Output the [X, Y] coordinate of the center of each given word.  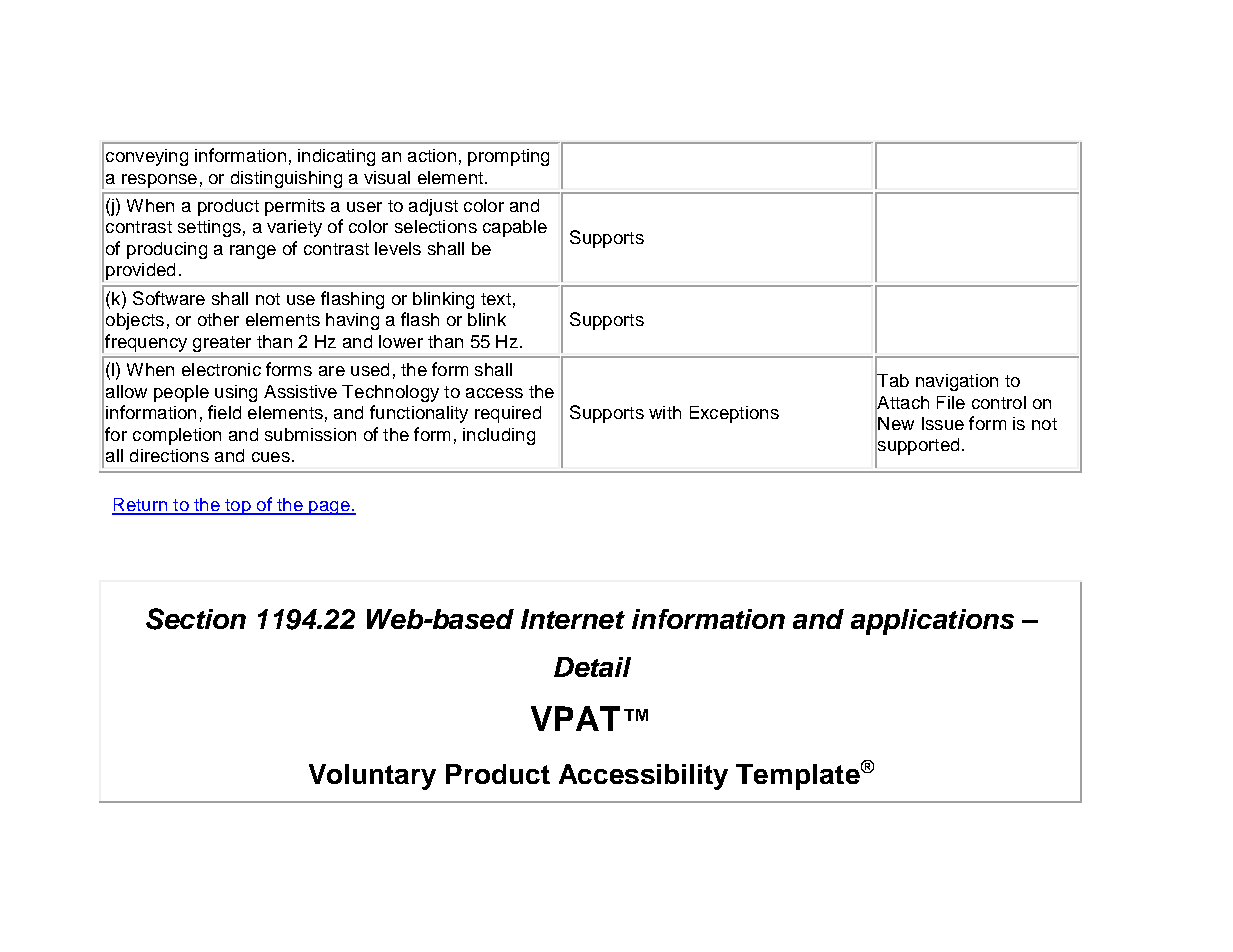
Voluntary [372, 777]
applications [932, 622]
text [496, 299]
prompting [508, 157]
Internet [573, 619]
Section [196, 619]
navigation [957, 382]
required [508, 414]
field [224, 412]
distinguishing [286, 179]
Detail [592, 667]
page [329, 508]
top [238, 507]
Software [169, 298]
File [951, 402]
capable [515, 228]
